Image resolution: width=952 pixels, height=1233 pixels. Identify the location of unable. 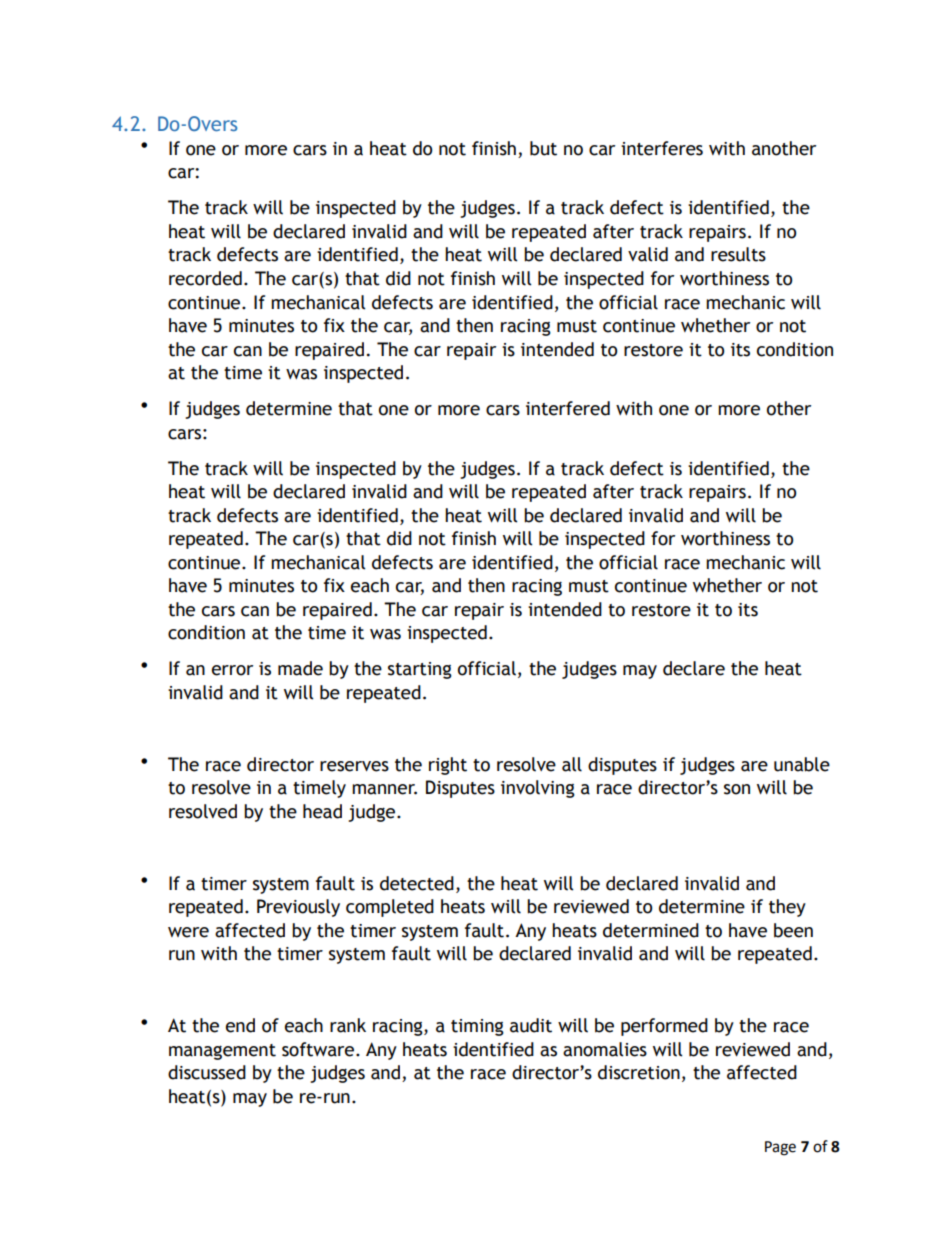
(802, 764).
